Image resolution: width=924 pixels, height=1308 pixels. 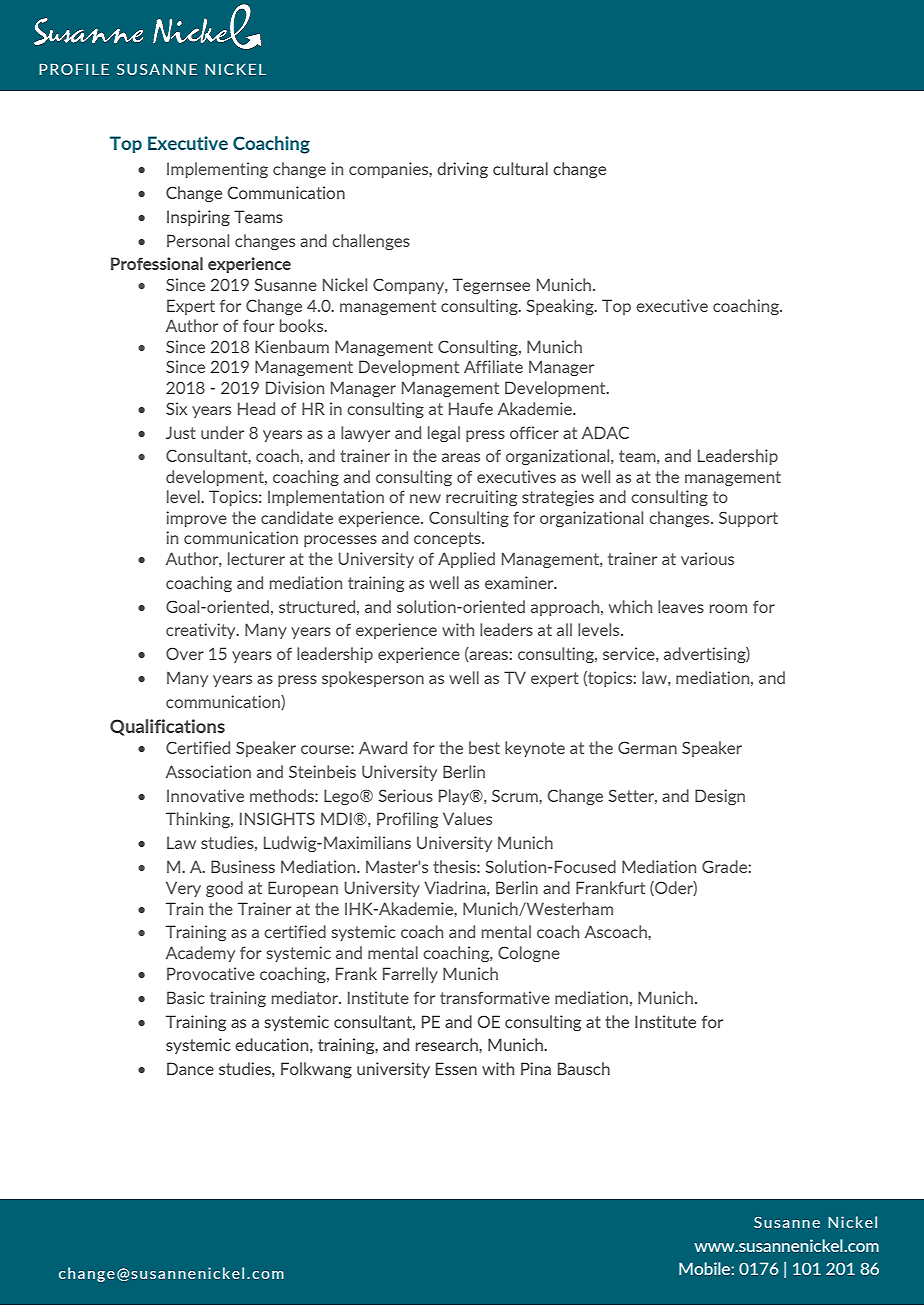 I want to click on various, so click(x=707, y=558).
